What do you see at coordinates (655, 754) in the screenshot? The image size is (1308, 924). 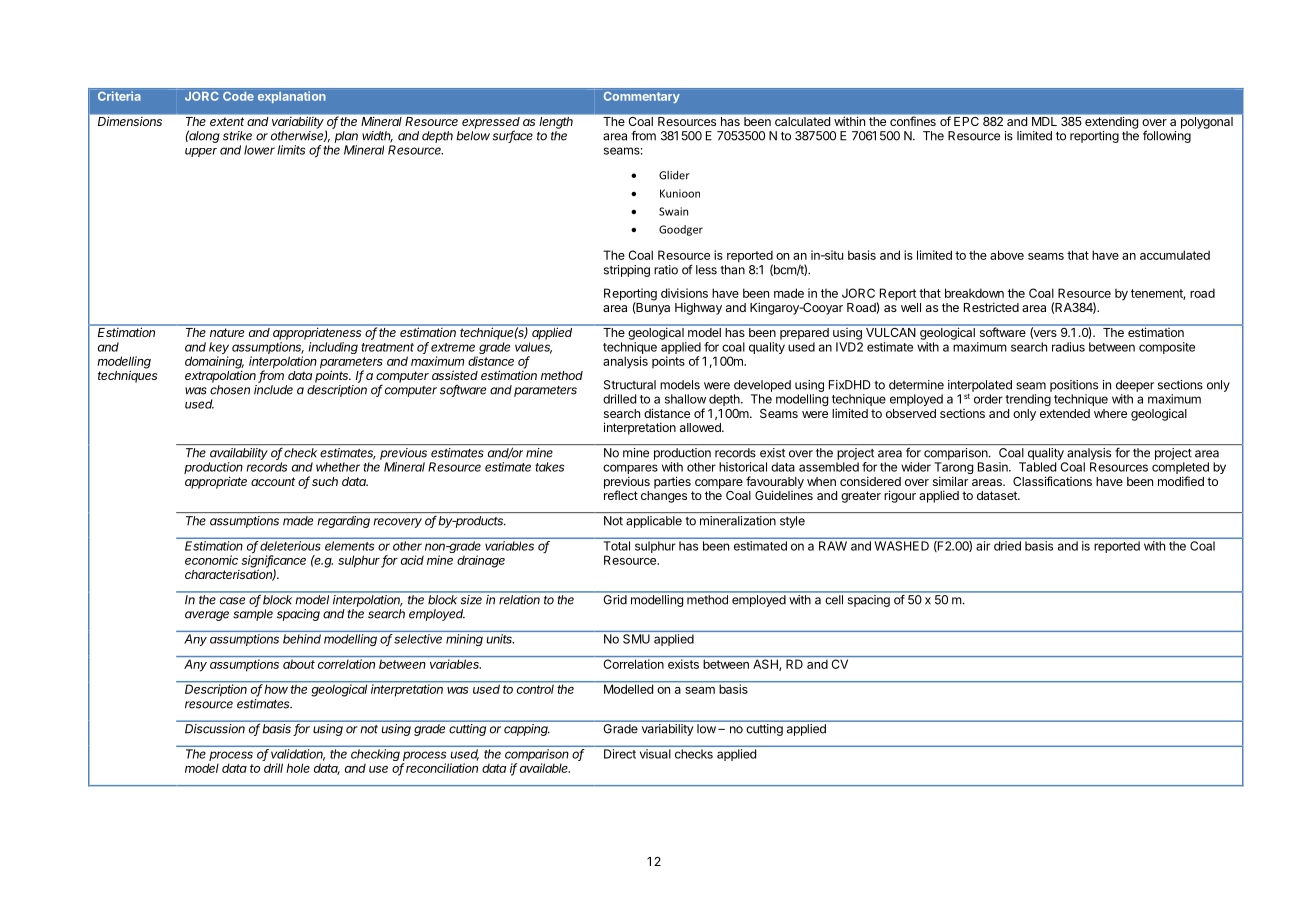 I see `visual` at bounding box center [655, 754].
